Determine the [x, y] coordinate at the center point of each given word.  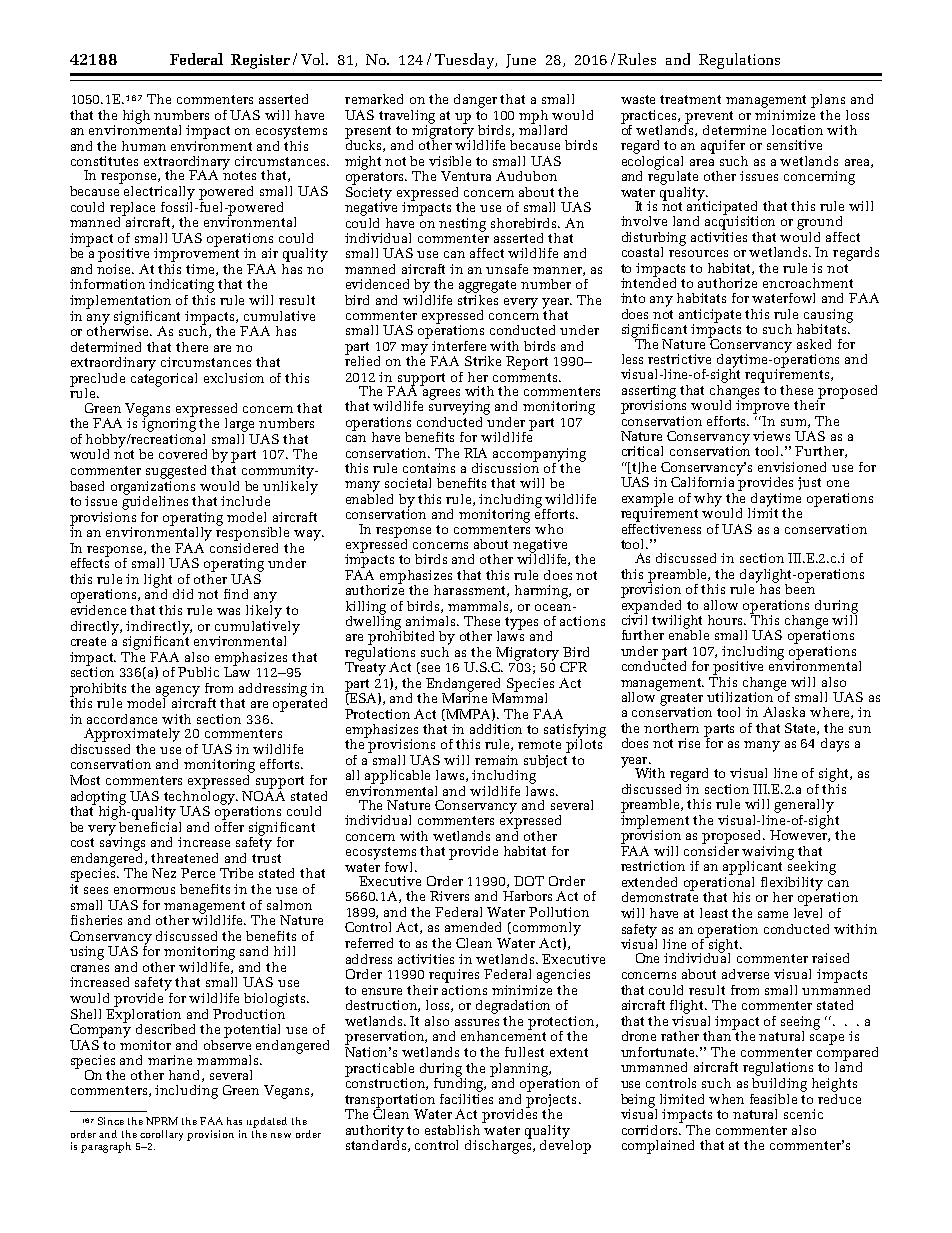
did [183, 594]
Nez [164, 873]
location [797, 130]
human [144, 146]
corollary [161, 1135]
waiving [768, 854]
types [521, 623]
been [800, 587]
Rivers [449, 896]
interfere [459, 346]
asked [814, 344]
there [192, 347]
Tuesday [465, 61]
